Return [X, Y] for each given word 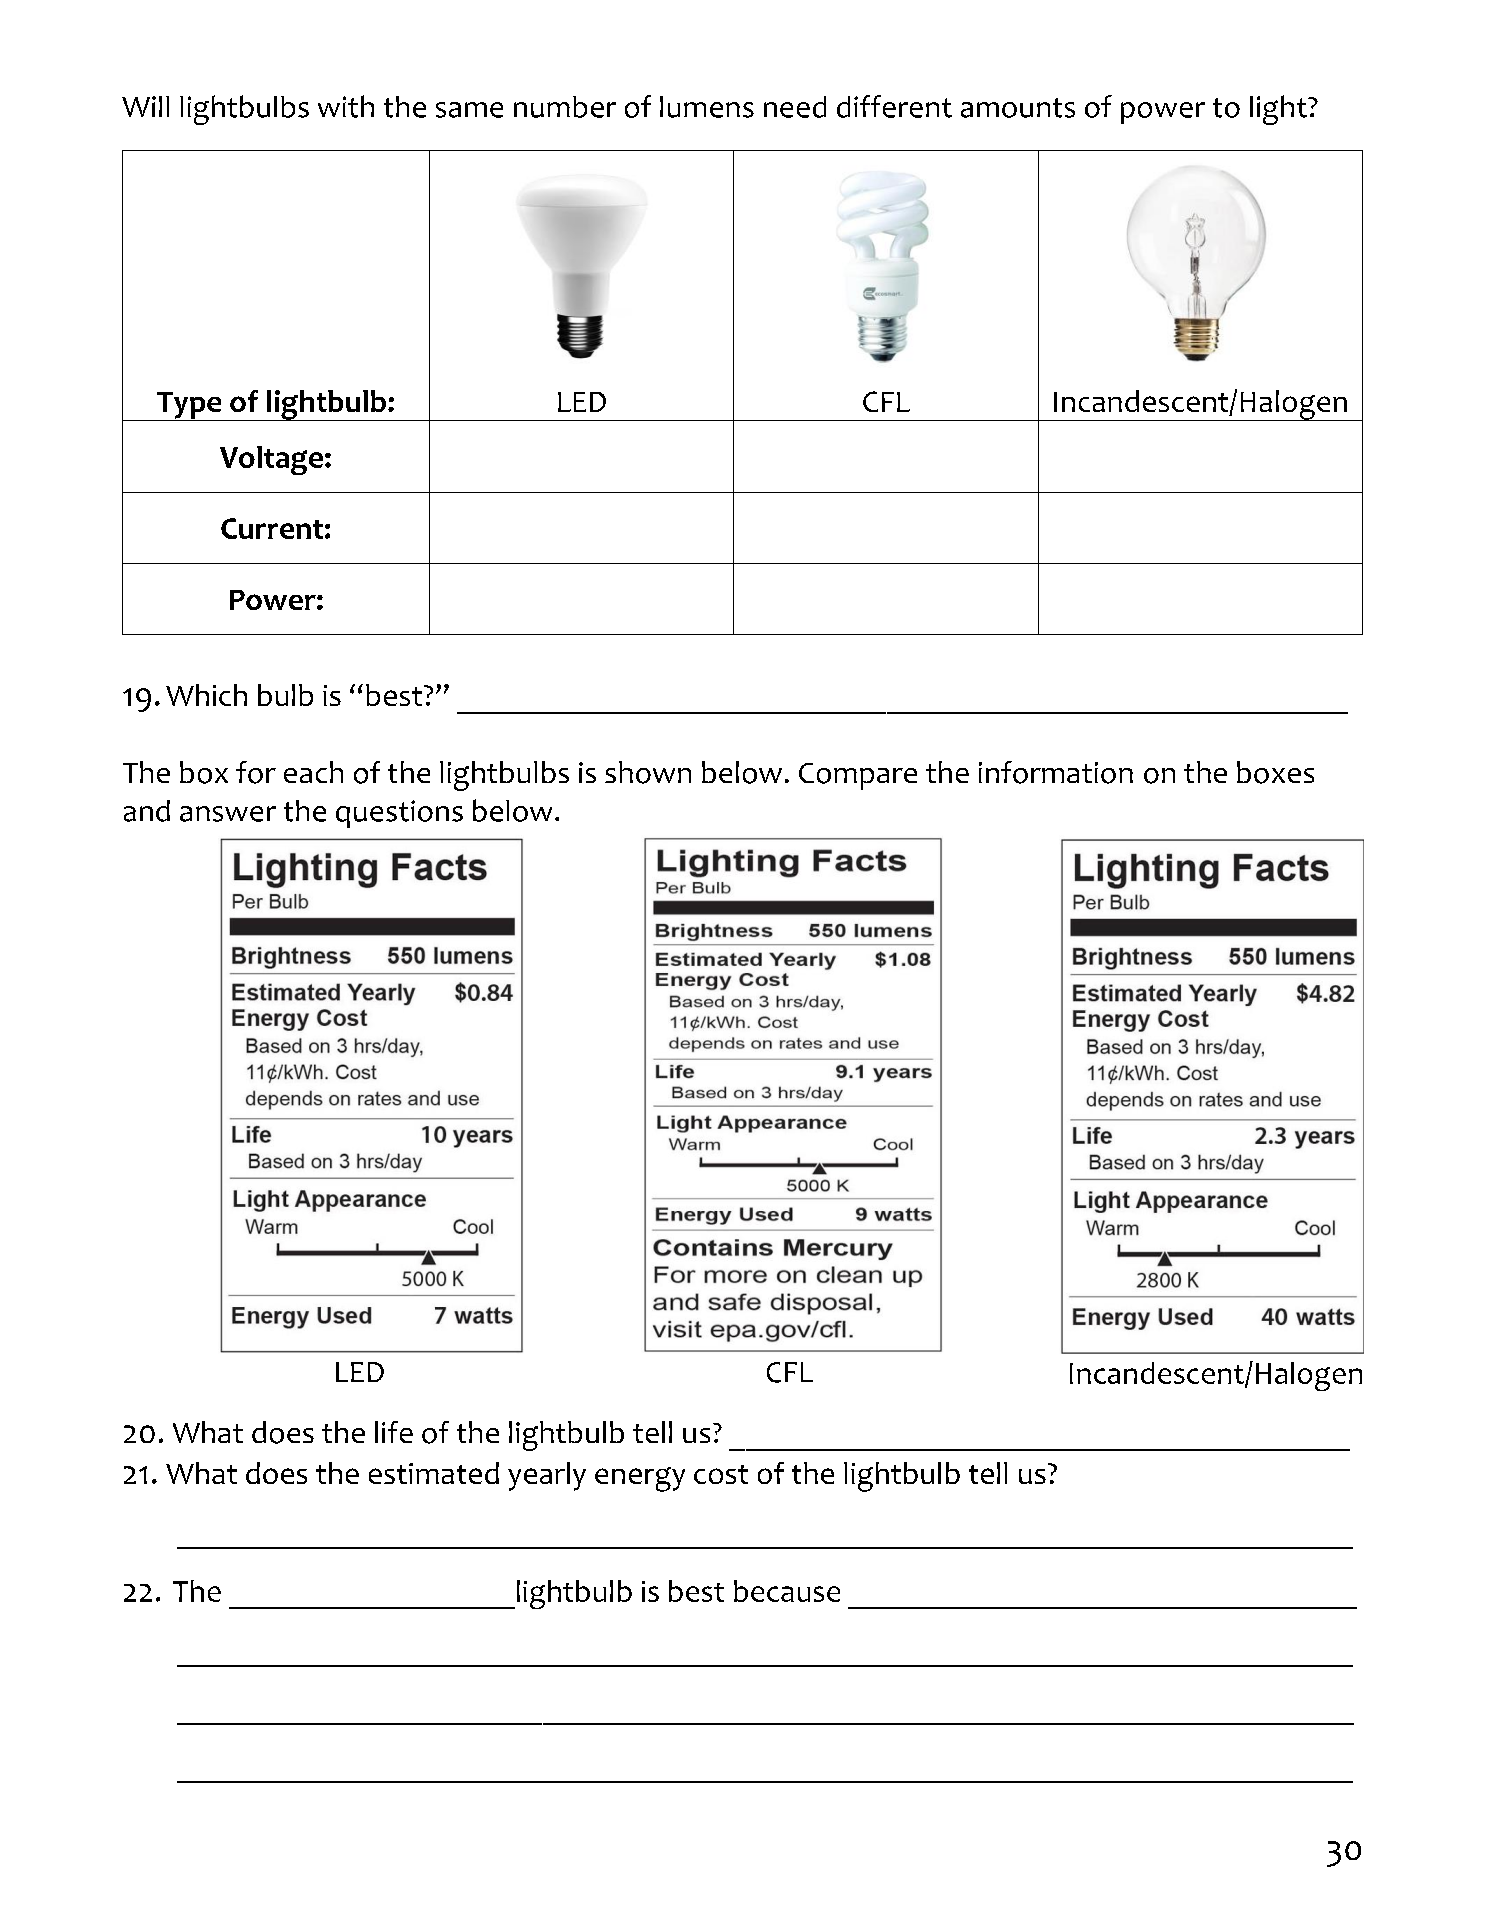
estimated [434, 1473]
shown [648, 772]
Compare [858, 776]
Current [272, 528]
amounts [1018, 108]
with [346, 106]
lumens [707, 107]
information [1056, 772]
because [787, 1591]
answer [228, 814]
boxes [1275, 772]
